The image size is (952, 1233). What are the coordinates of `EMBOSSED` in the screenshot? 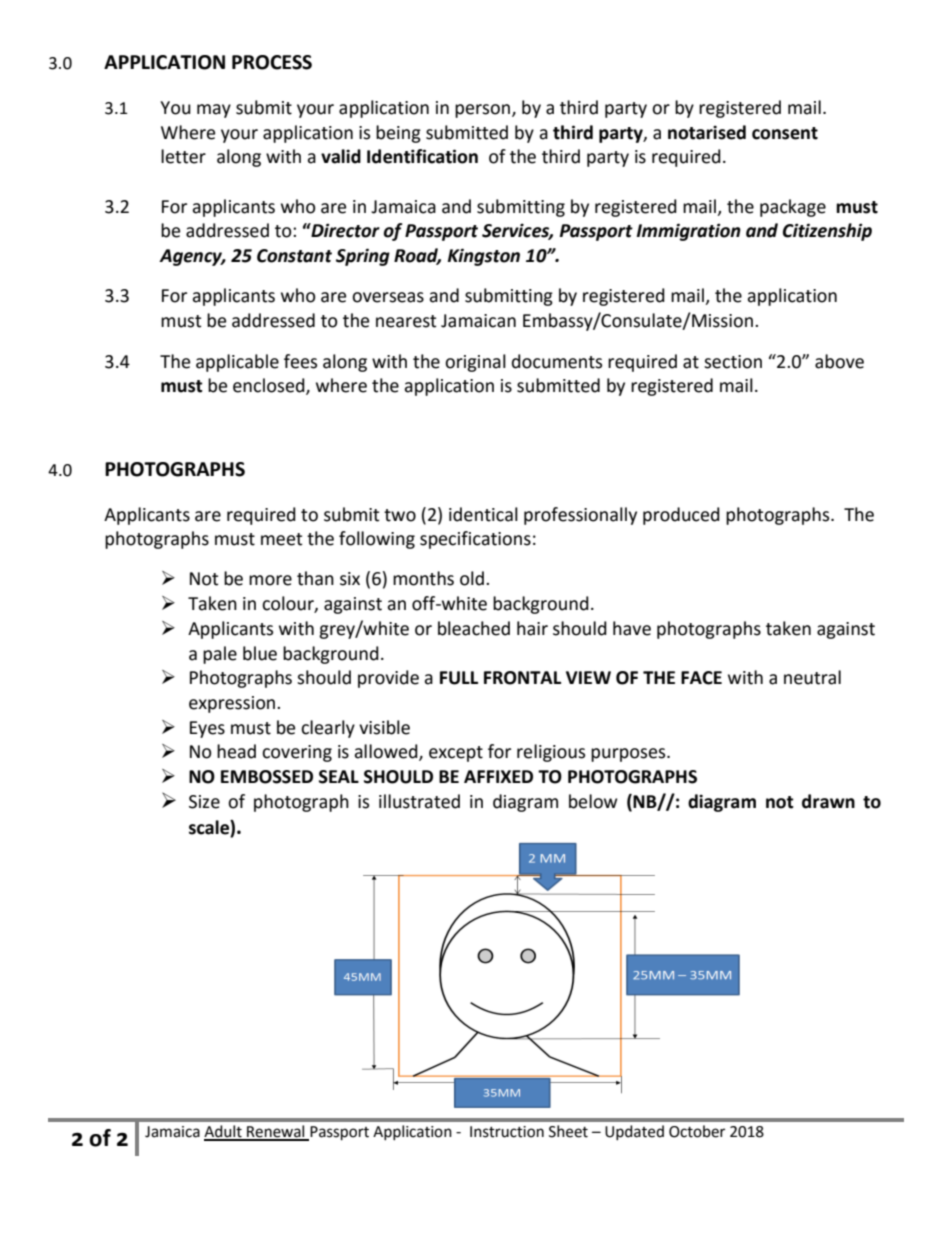 It's located at (267, 777).
